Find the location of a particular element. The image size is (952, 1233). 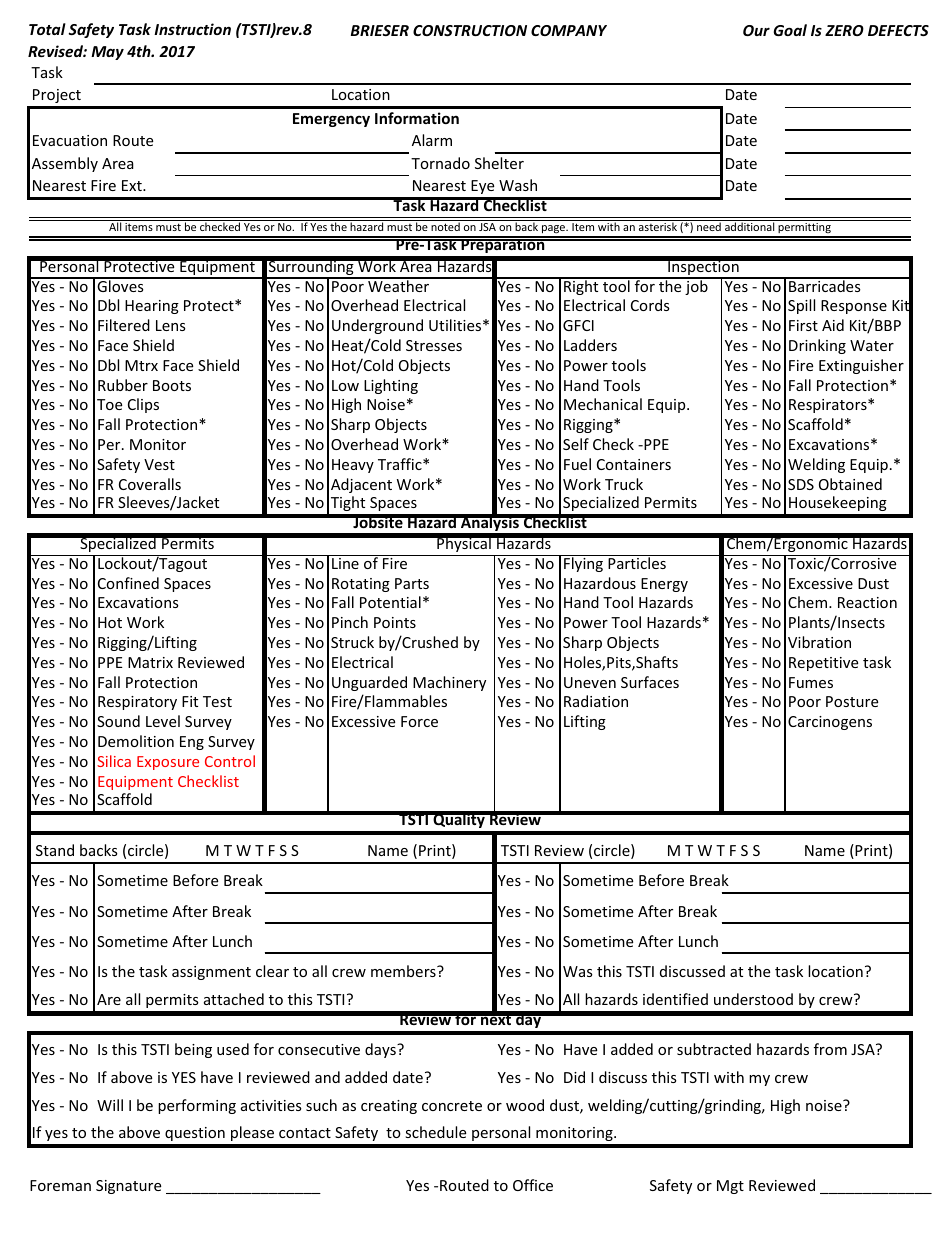

Goal is located at coordinates (790, 30).
